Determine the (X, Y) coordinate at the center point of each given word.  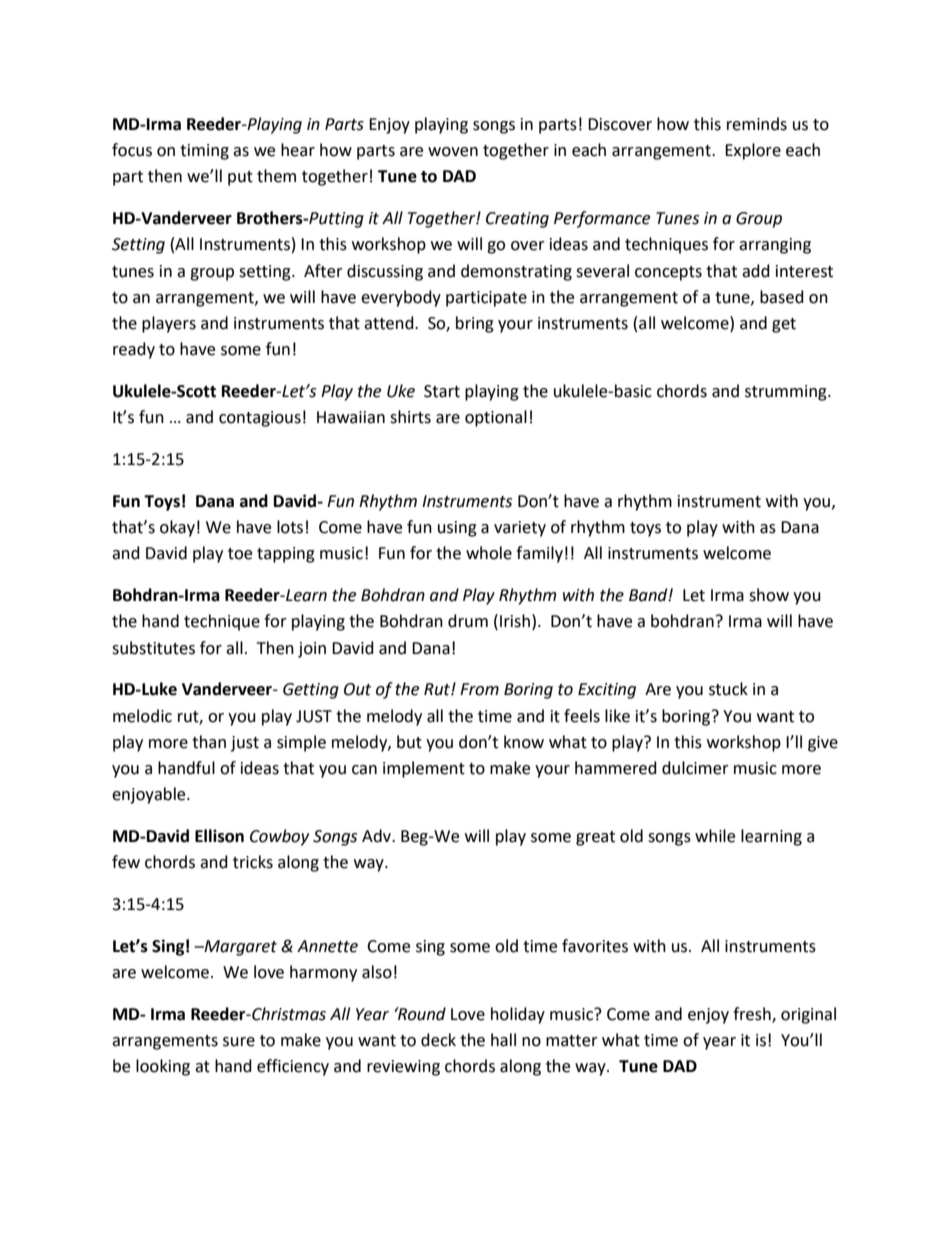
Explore (753, 151)
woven (453, 152)
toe (240, 554)
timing (204, 152)
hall (503, 1040)
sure (239, 1042)
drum (468, 621)
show (769, 595)
